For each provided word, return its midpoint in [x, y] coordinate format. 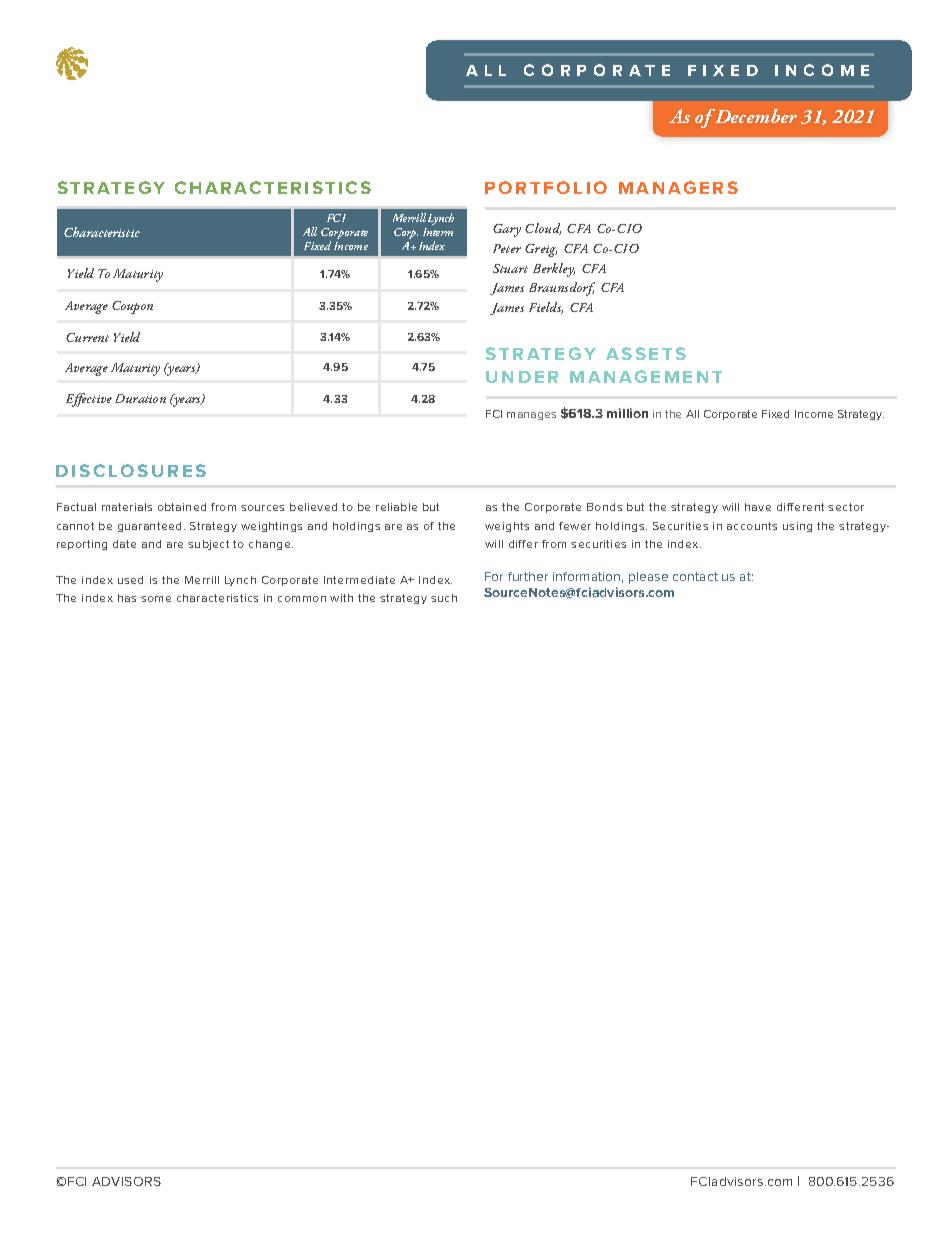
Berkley [554, 270]
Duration [140, 398]
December [755, 116]
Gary [507, 230]
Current [87, 337]
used [130, 580]
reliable [396, 507]
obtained [182, 507]
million [627, 413]
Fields [546, 308]
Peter [507, 248]
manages [531, 416]
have [758, 507]
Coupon [132, 307]
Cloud [543, 229]
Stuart [510, 268]
